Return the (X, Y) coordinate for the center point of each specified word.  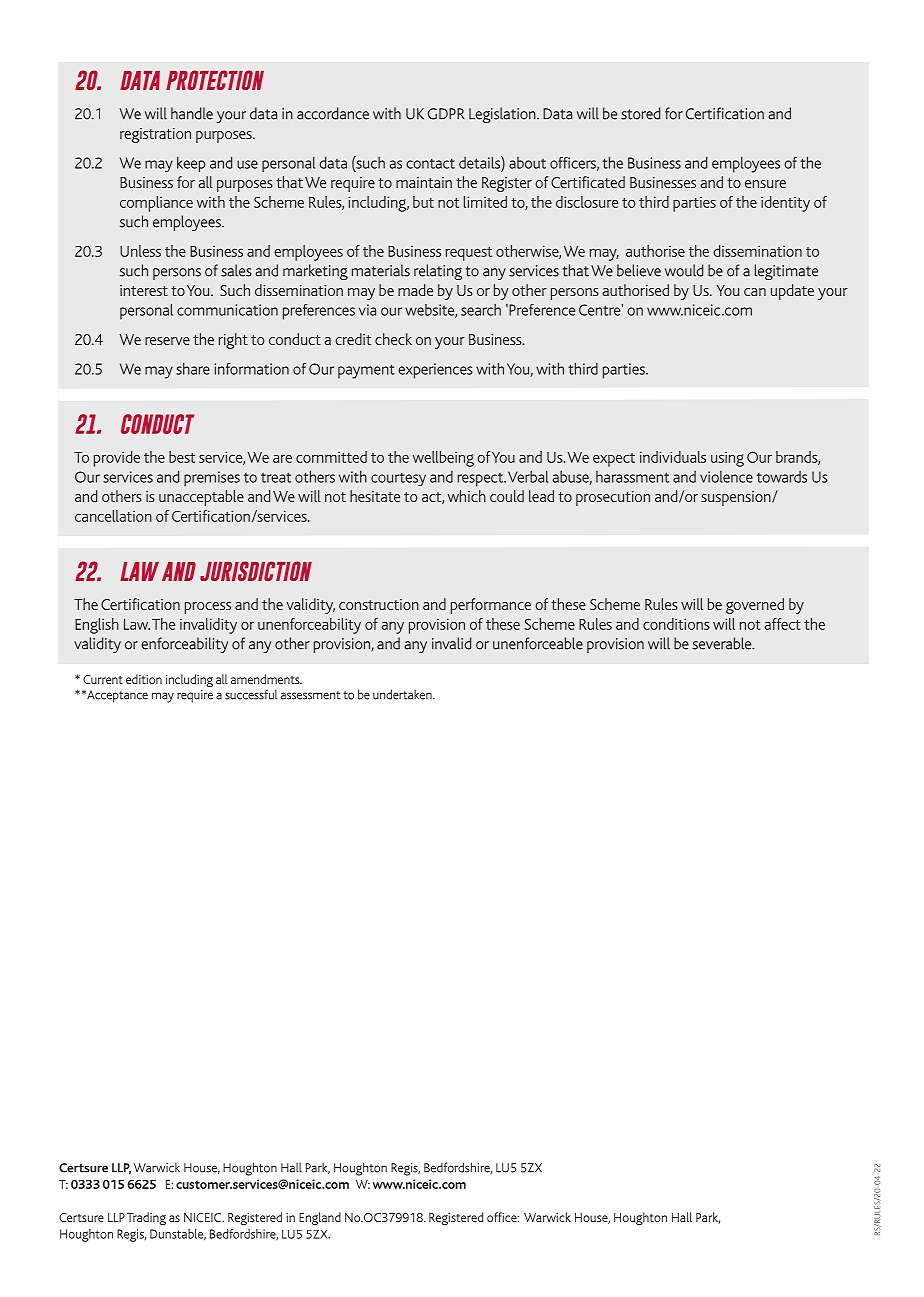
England (320, 1218)
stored (640, 113)
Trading (146, 1218)
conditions (676, 624)
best (182, 457)
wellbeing (443, 459)
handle (192, 113)
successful (251, 694)
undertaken (403, 694)
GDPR (446, 114)
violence (726, 477)
